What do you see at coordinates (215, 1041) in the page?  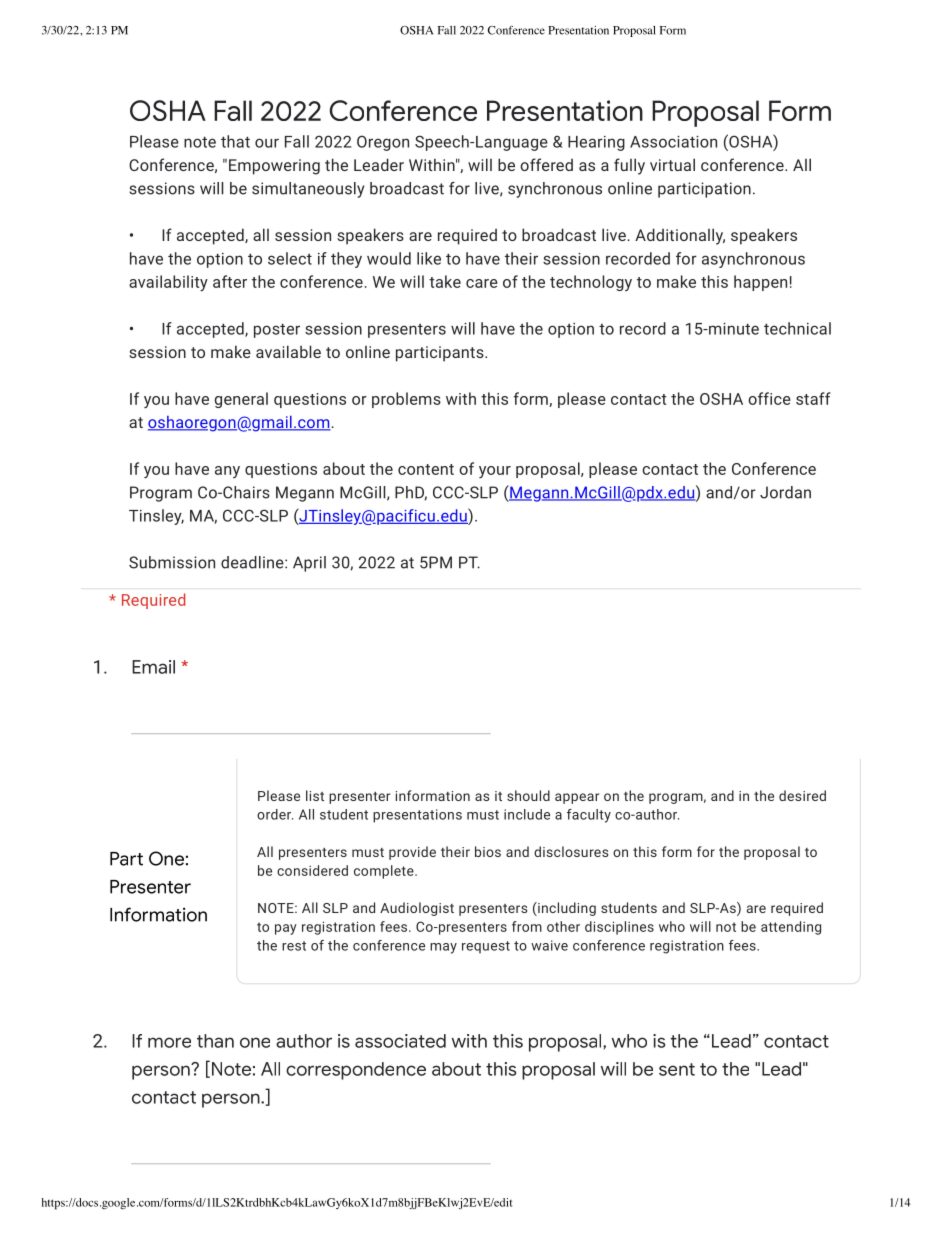 I see `than` at bounding box center [215, 1041].
